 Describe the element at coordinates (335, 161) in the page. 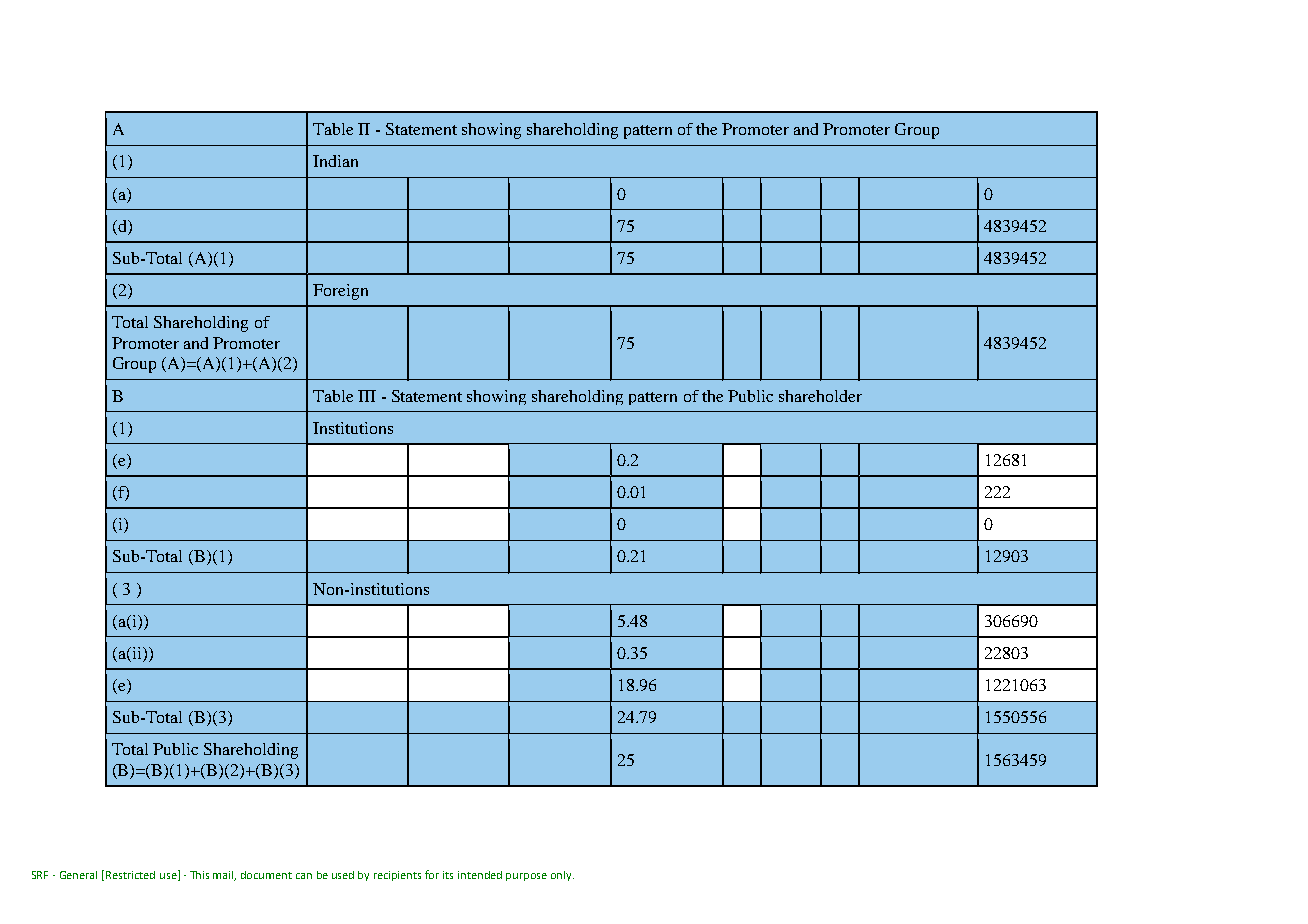

I see `Indian` at that location.
